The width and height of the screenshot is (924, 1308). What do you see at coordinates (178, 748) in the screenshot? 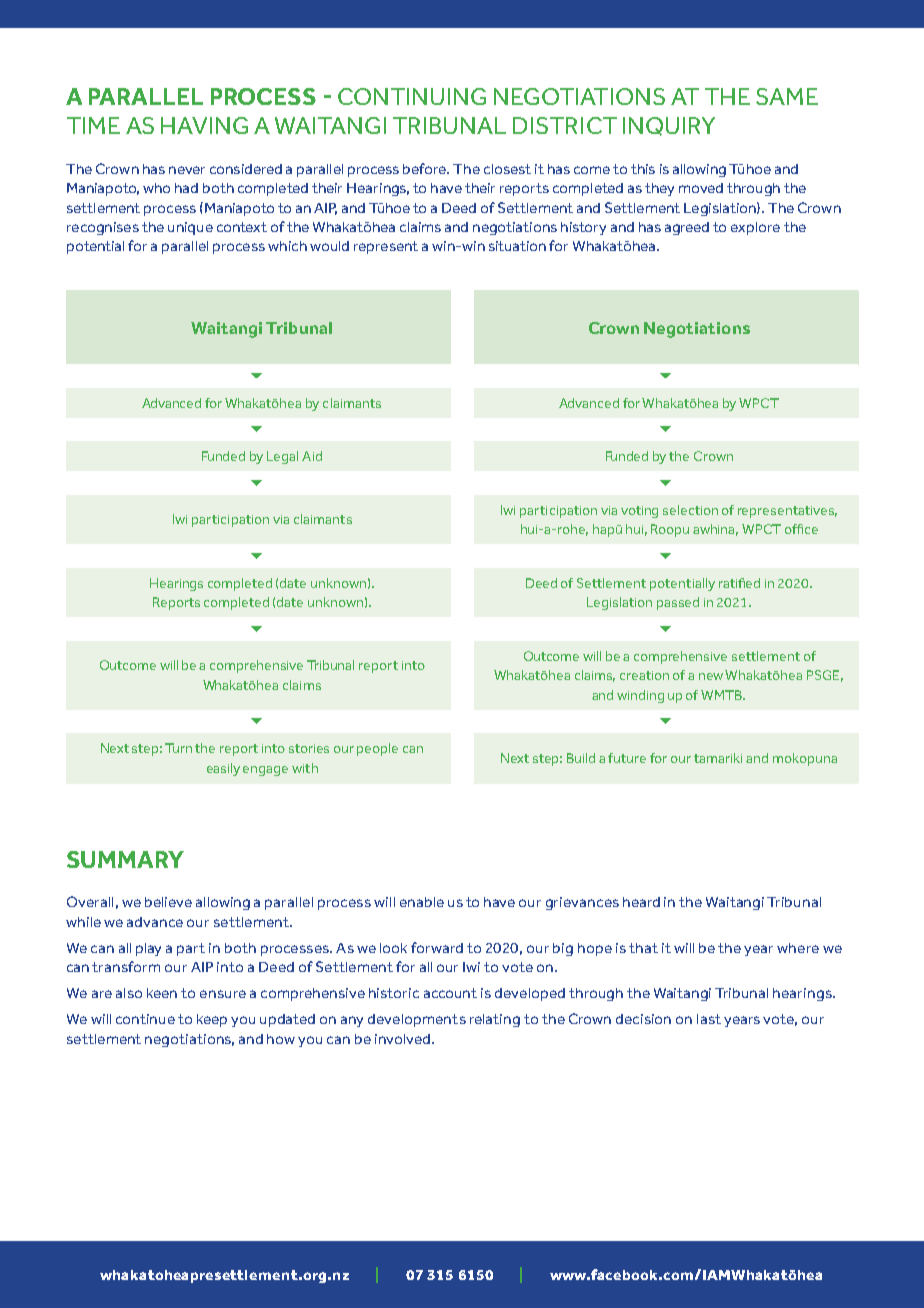
I see `Turn` at bounding box center [178, 748].
